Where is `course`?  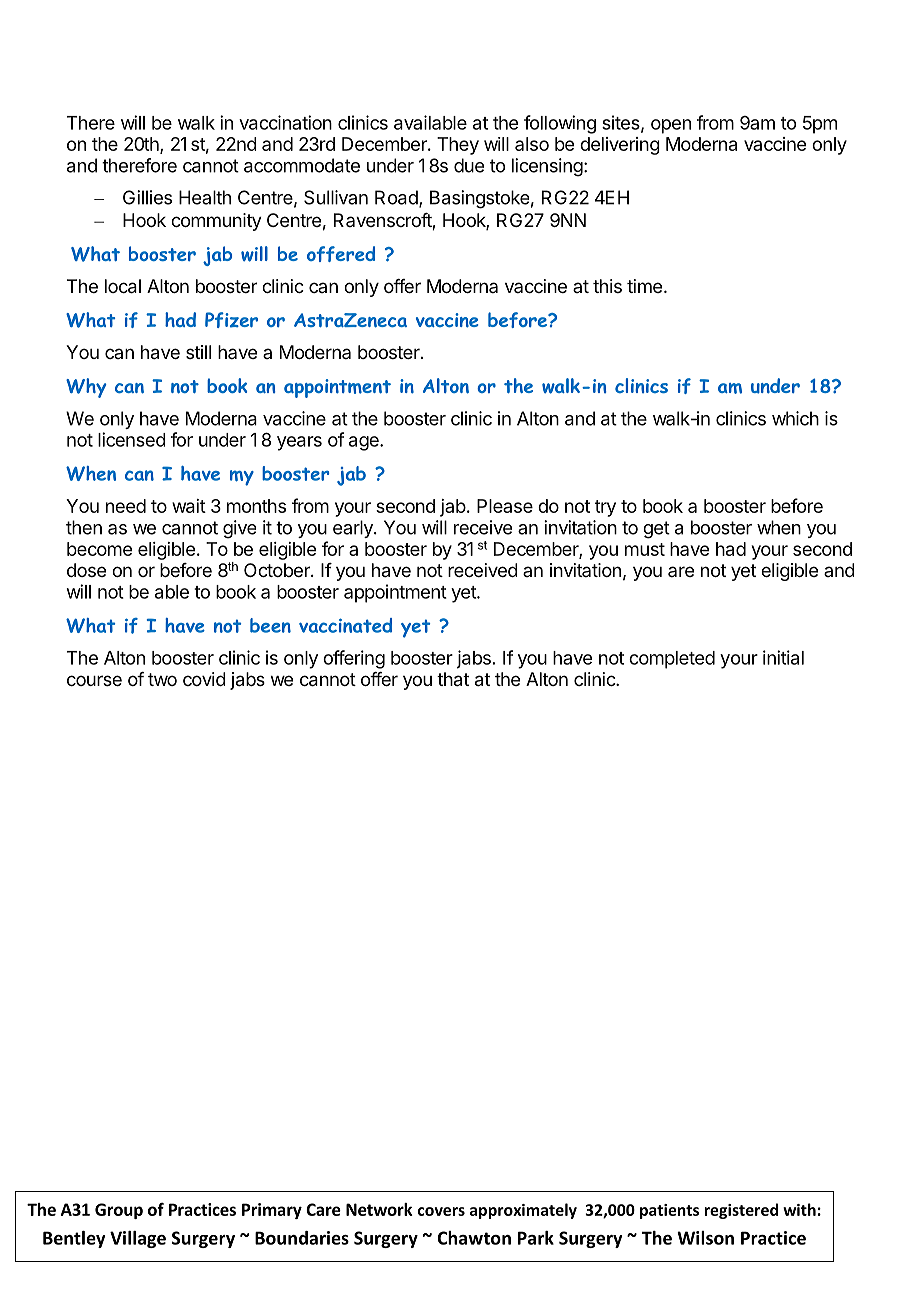
course is located at coordinates (94, 680).
